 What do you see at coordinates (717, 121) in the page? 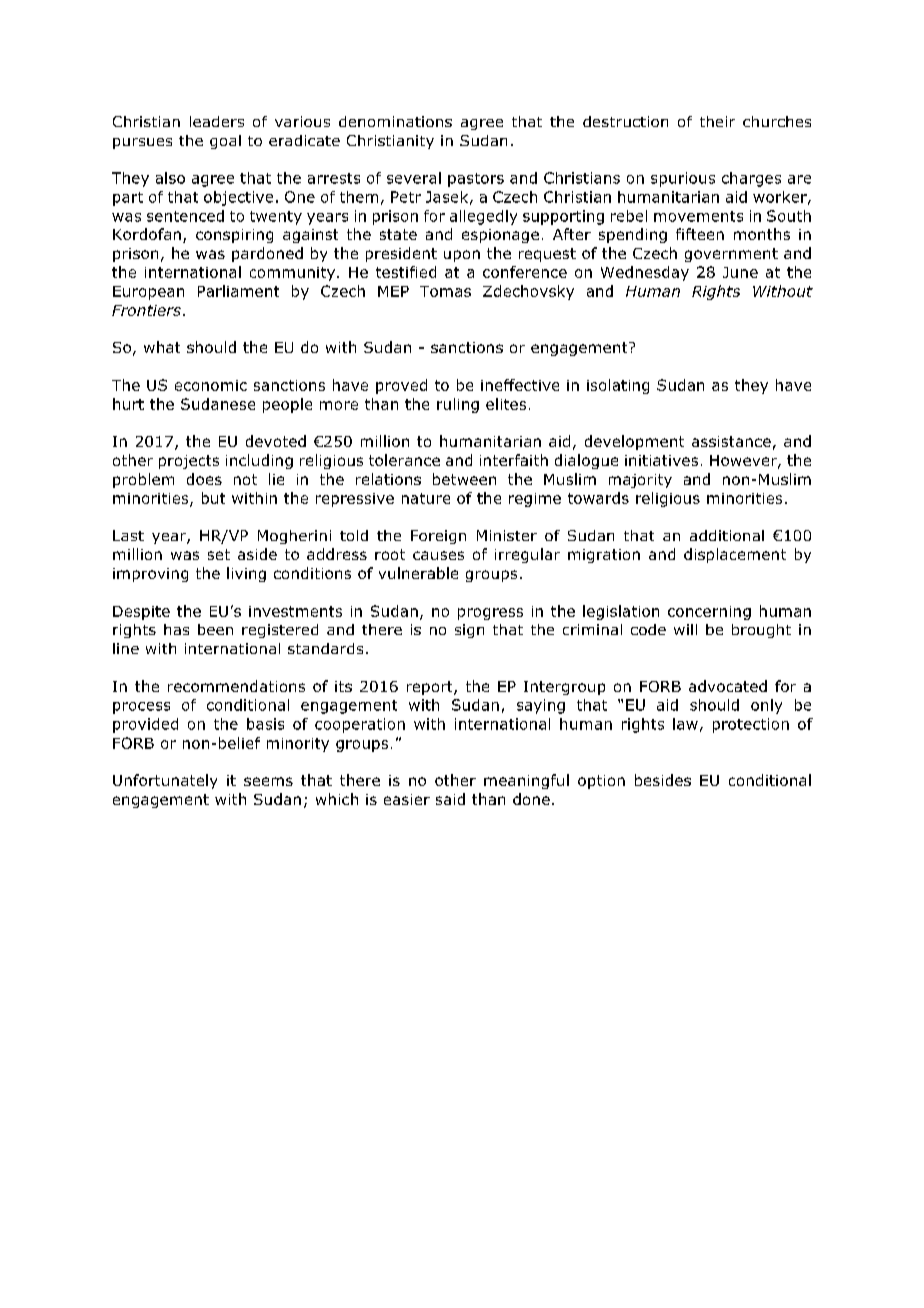
I see `their` at bounding box center [717, 121].
